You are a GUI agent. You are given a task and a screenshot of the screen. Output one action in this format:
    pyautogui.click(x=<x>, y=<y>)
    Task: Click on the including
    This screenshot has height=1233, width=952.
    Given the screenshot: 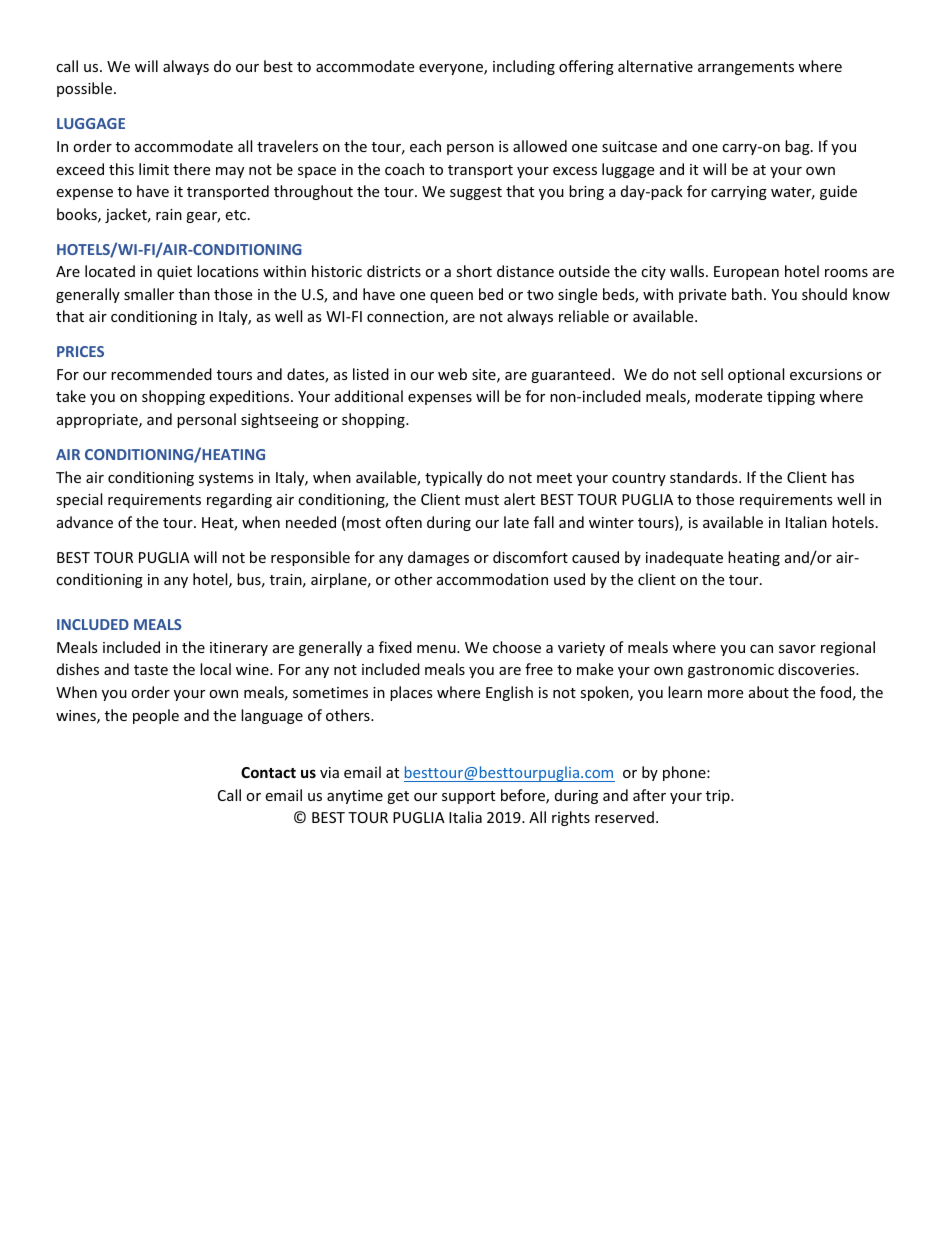 What is the action you would take?
    pyautogui.click(x=524, y=67)
